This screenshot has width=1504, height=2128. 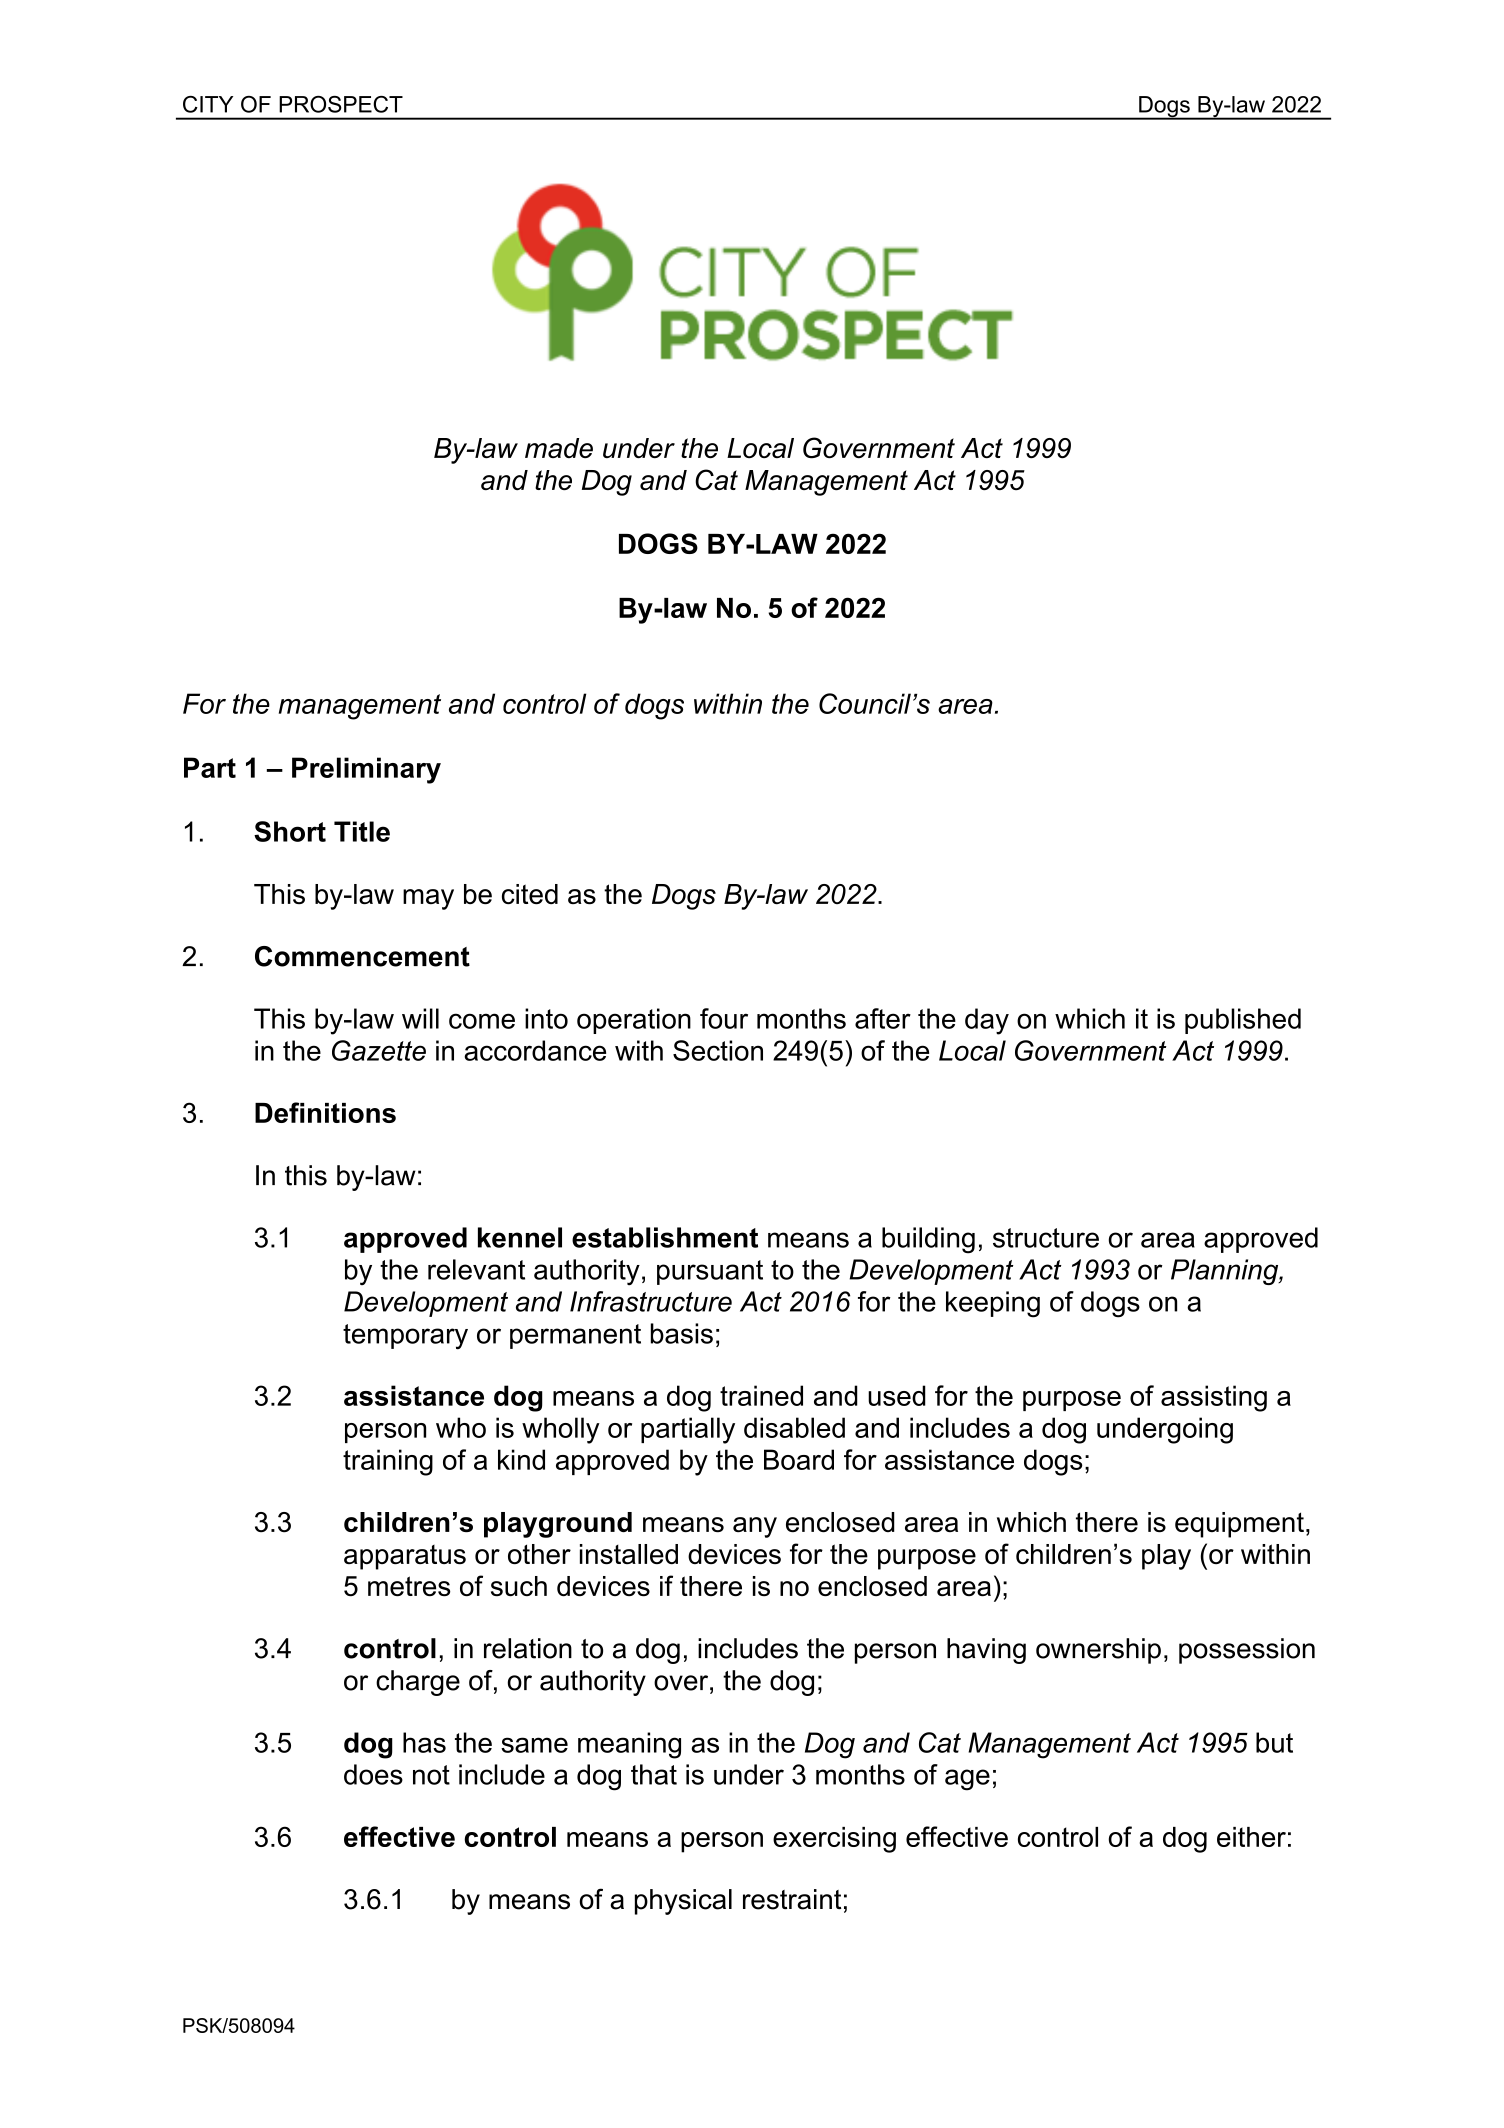 I want to click on made, so click(x=559, y=448).
